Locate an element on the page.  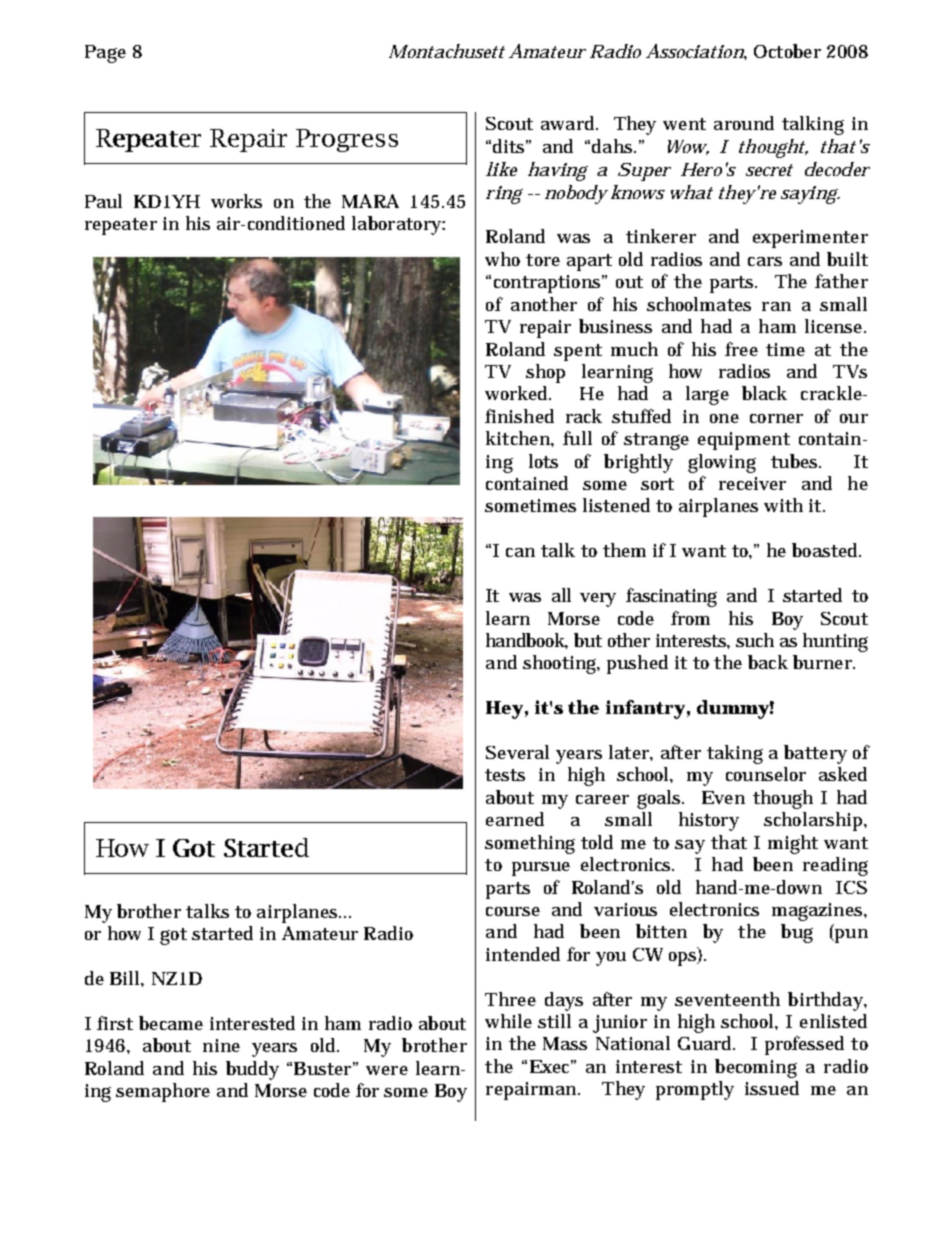
works is located at coordinates (236, 201).
